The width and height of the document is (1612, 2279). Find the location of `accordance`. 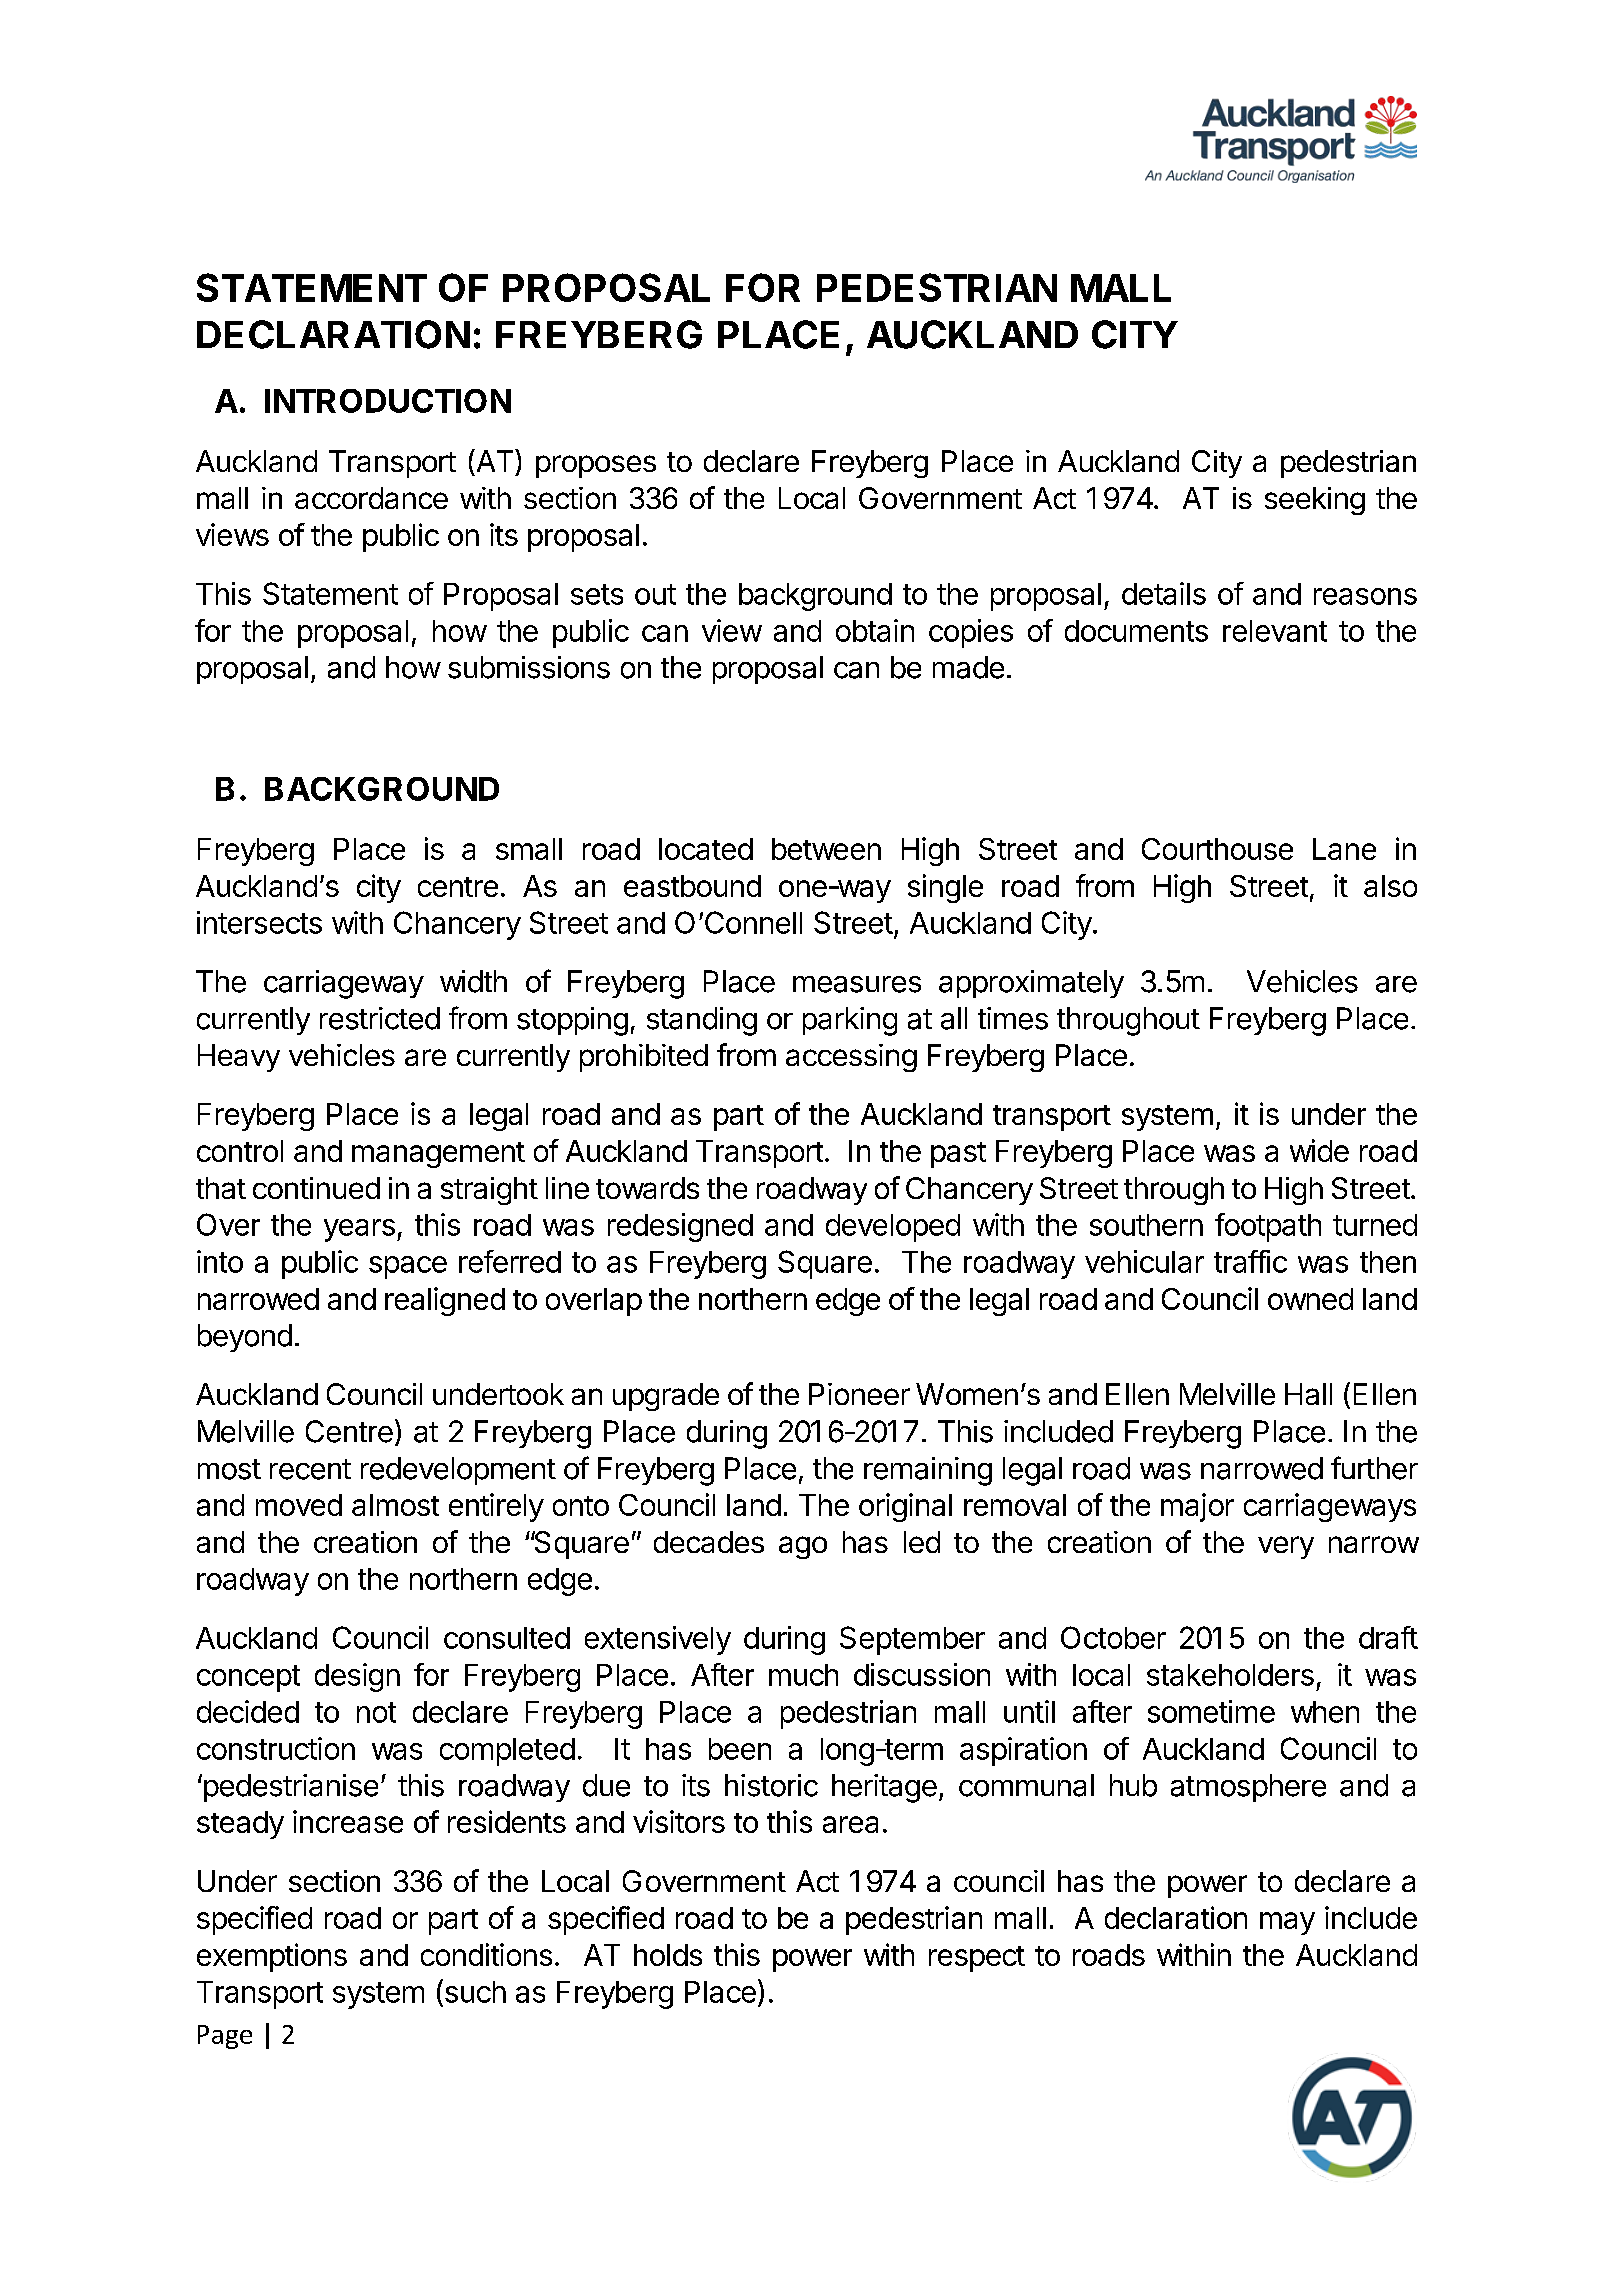

accordance is located at coordinates (371, 498).
